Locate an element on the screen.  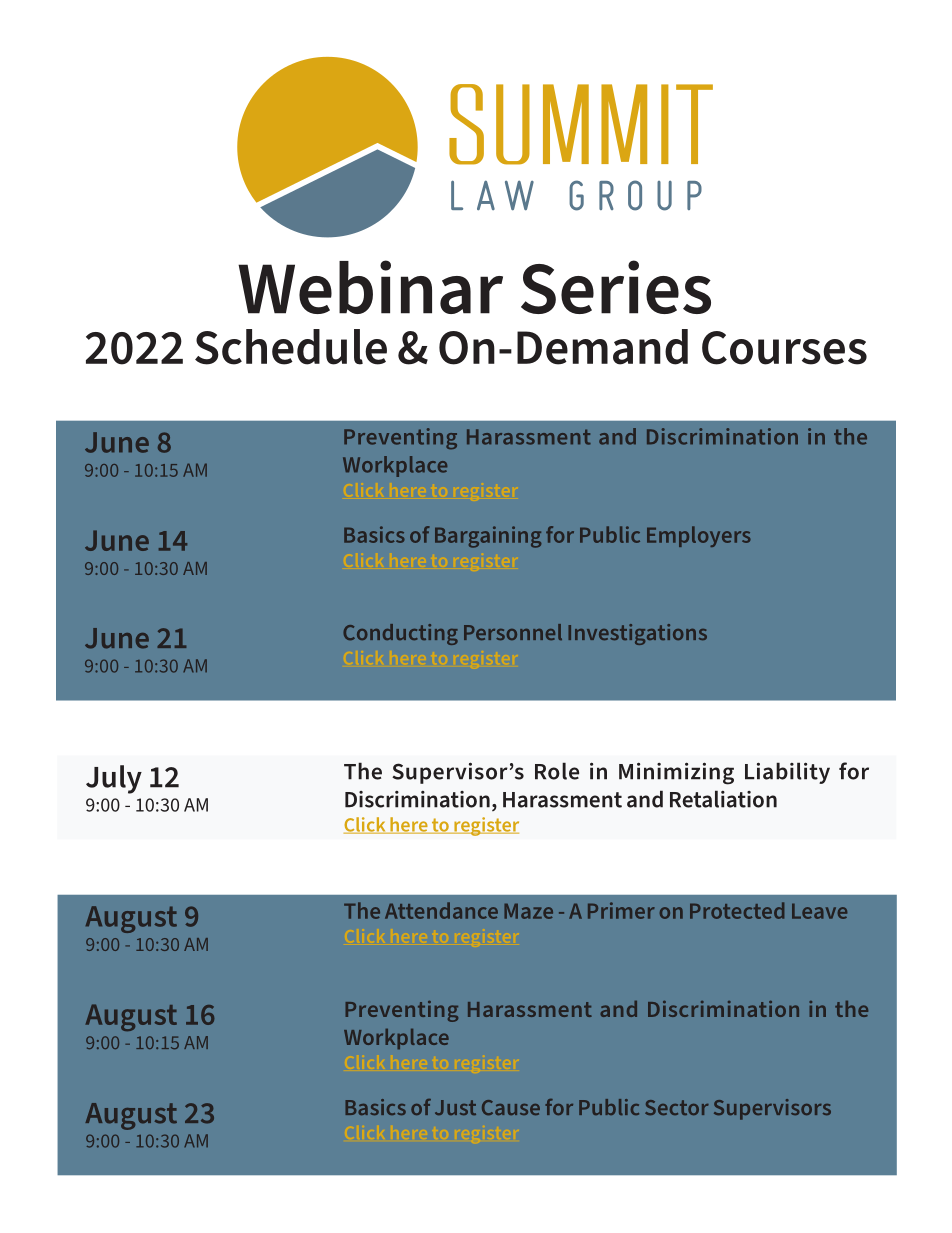
Schedule is located at coordinates (291, 347).
